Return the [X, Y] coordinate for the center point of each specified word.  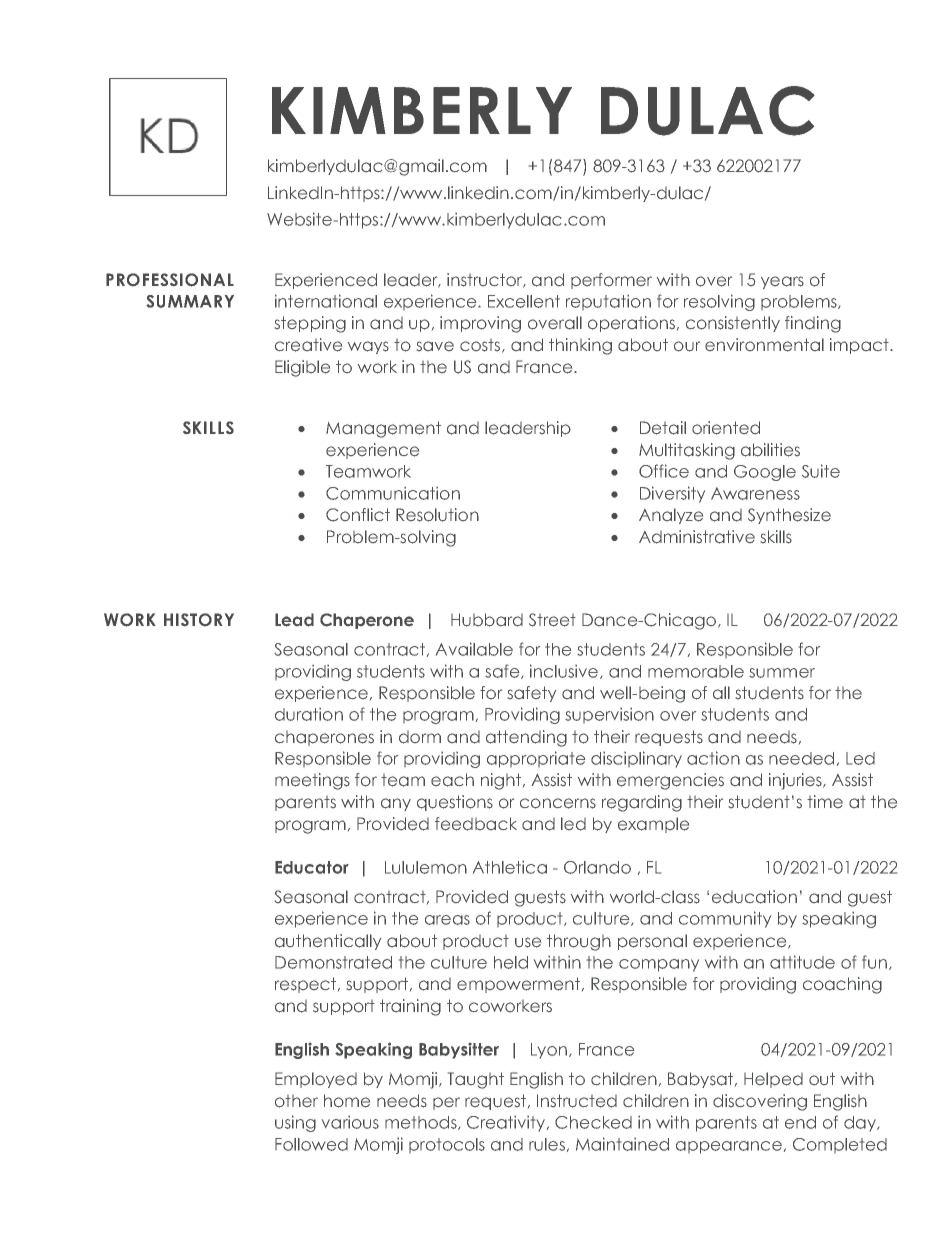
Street [552, 620]
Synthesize [789, 516]
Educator [312, 867]
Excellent [524, 301]
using [295, 1123]
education [754, 897]
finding [813, 324]
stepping [310, 324]
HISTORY [199, 619]
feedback [476, 824]
